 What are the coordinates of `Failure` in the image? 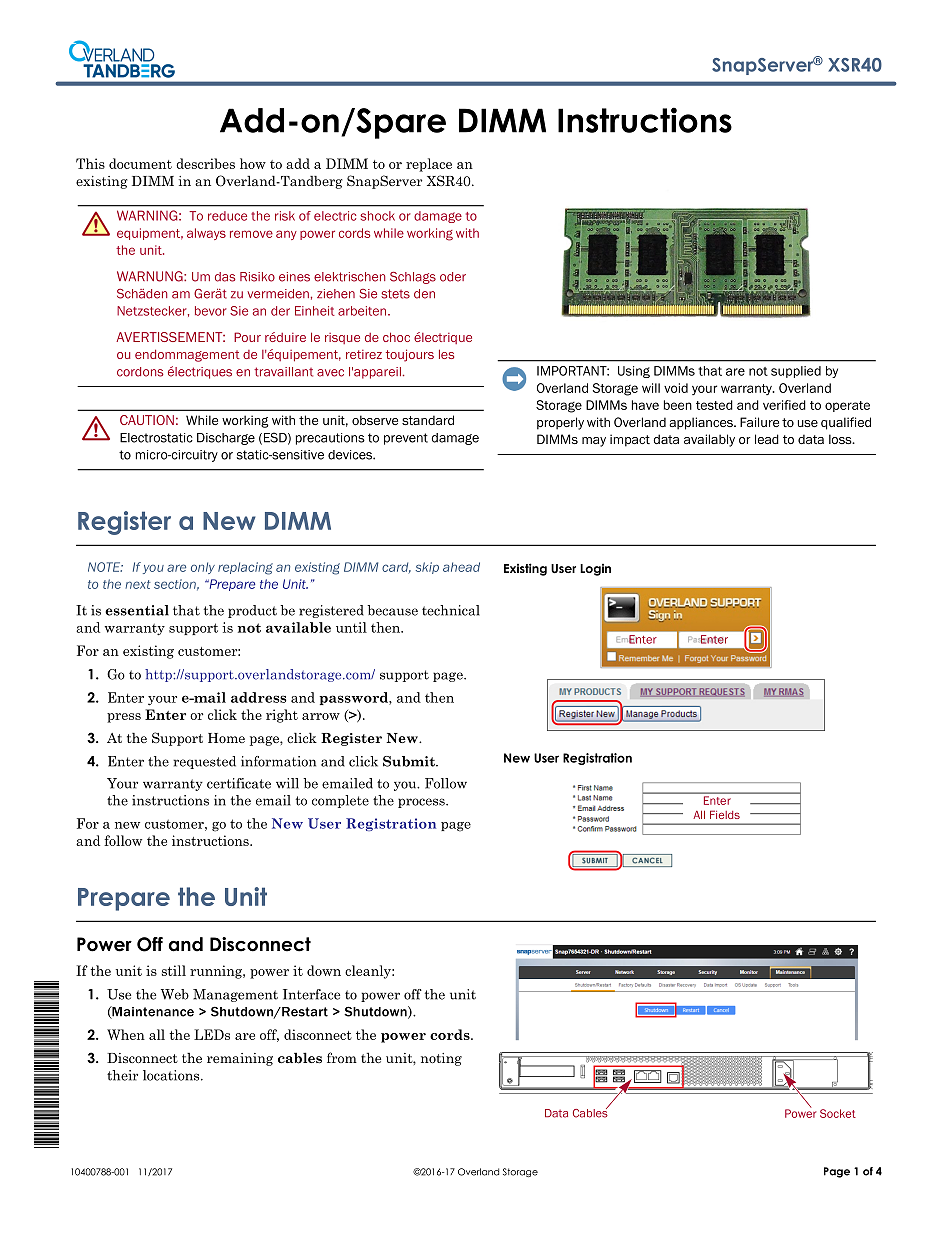 It's located at (759, 422).
